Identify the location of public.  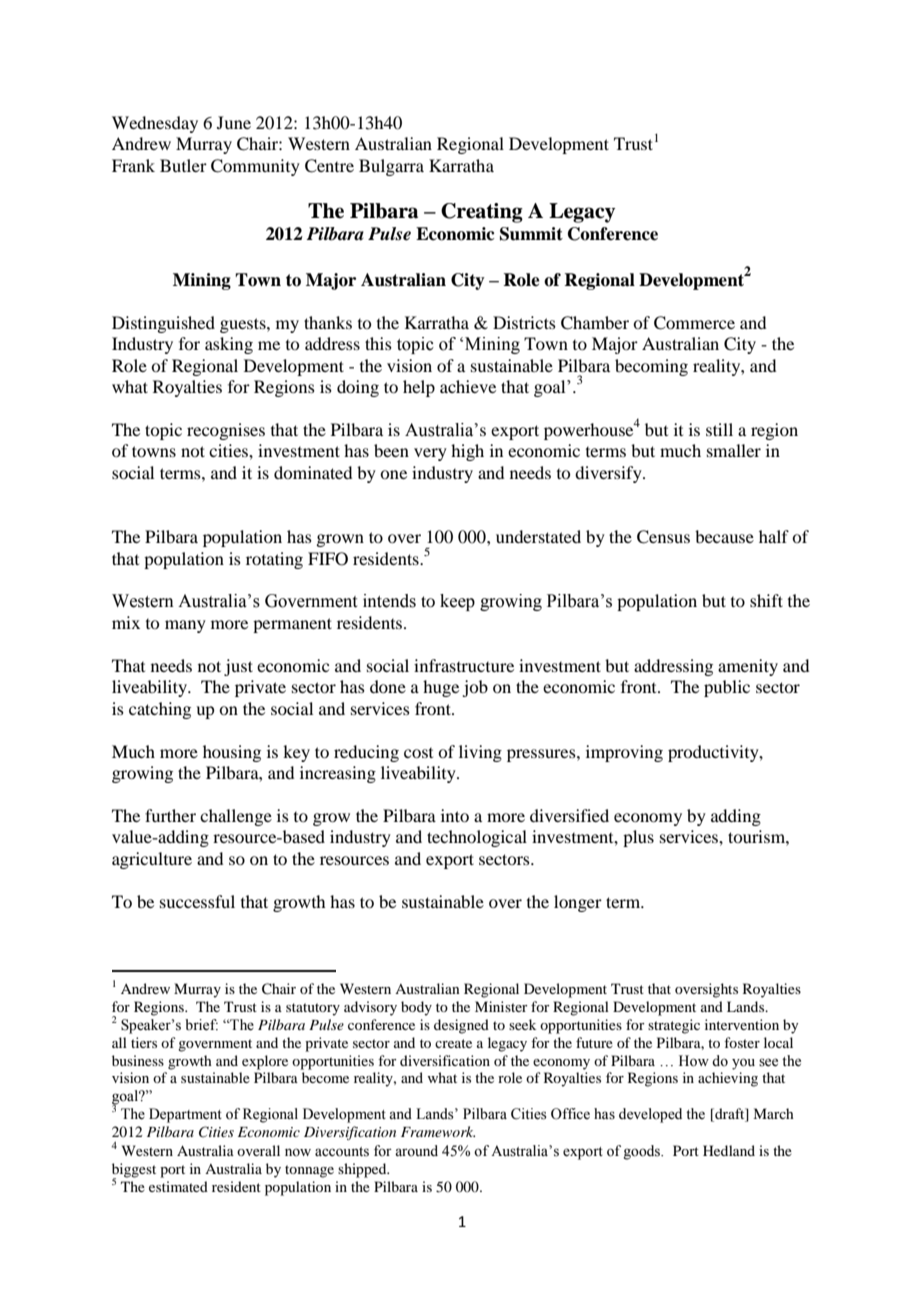
(727, 688).
